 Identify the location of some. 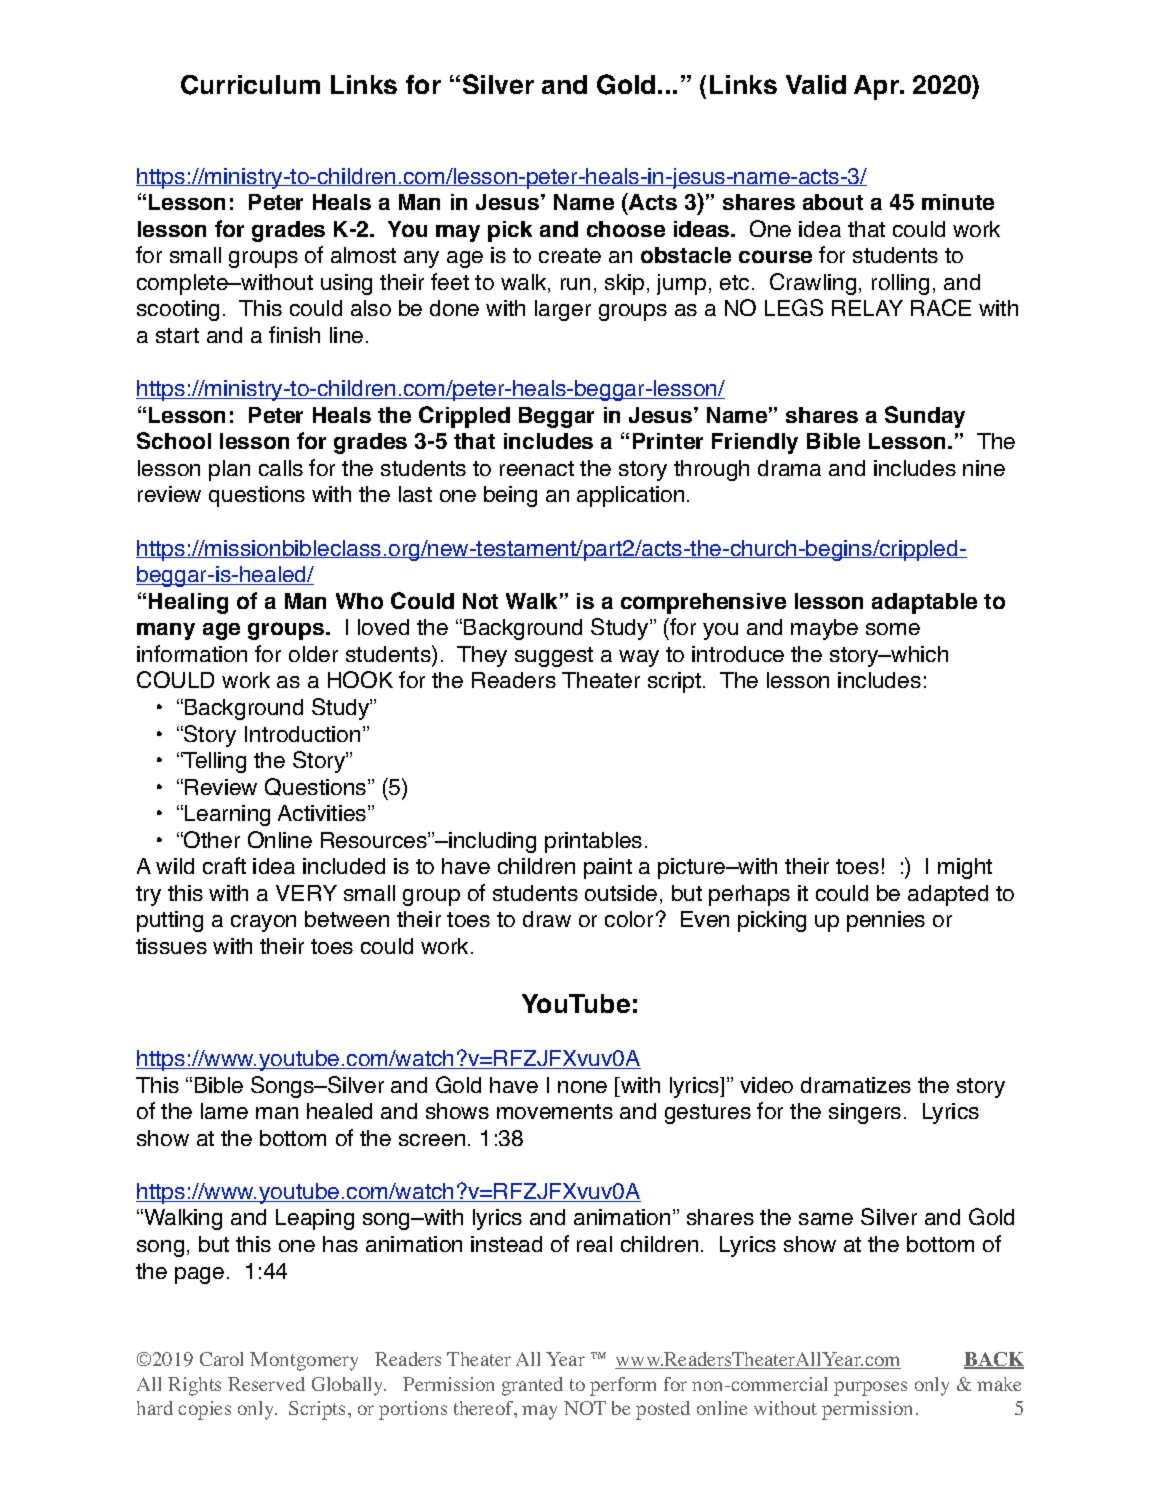
(893, 629).
